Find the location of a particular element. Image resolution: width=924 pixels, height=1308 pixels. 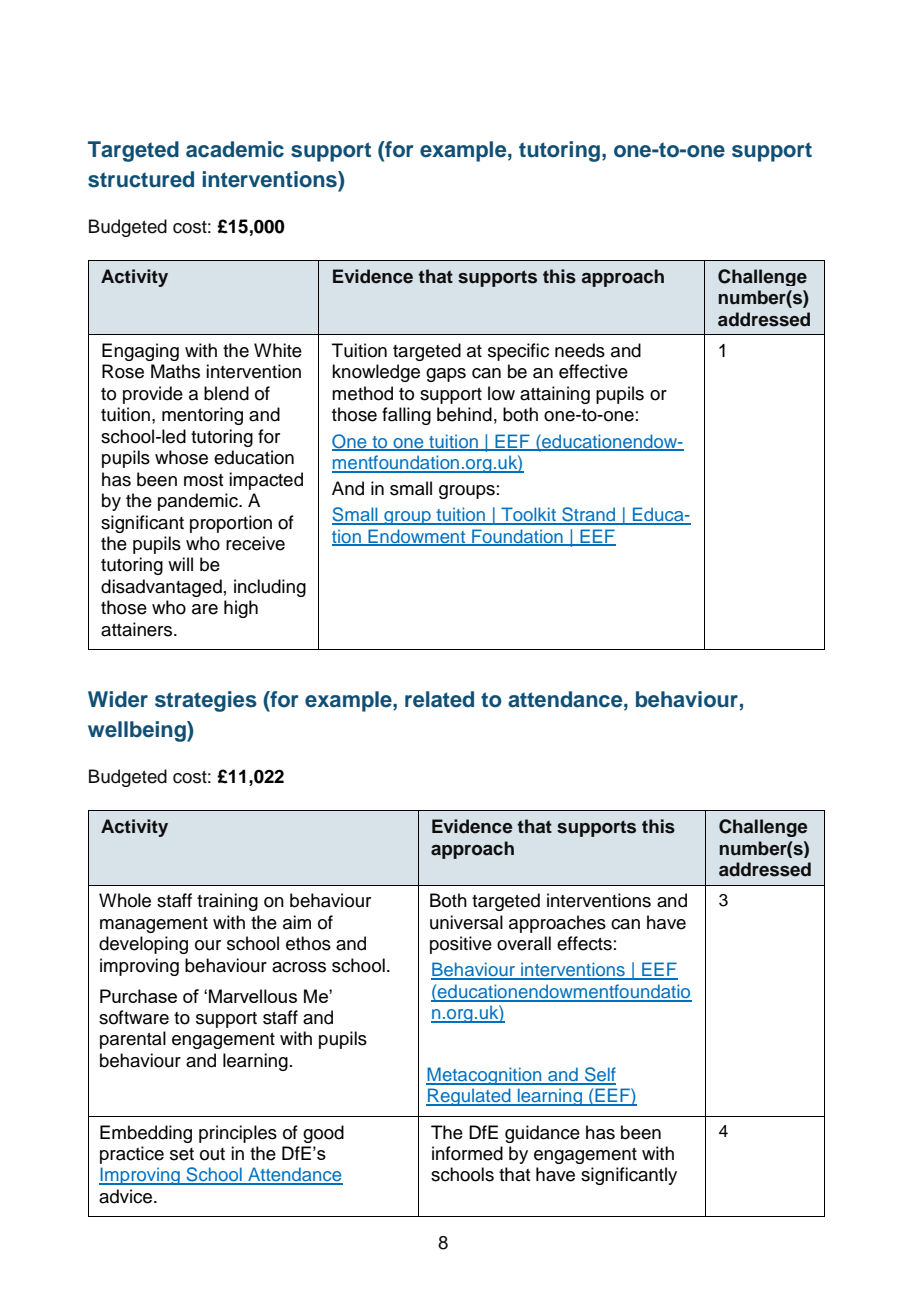

academic is located at coordinates (235, 149).
